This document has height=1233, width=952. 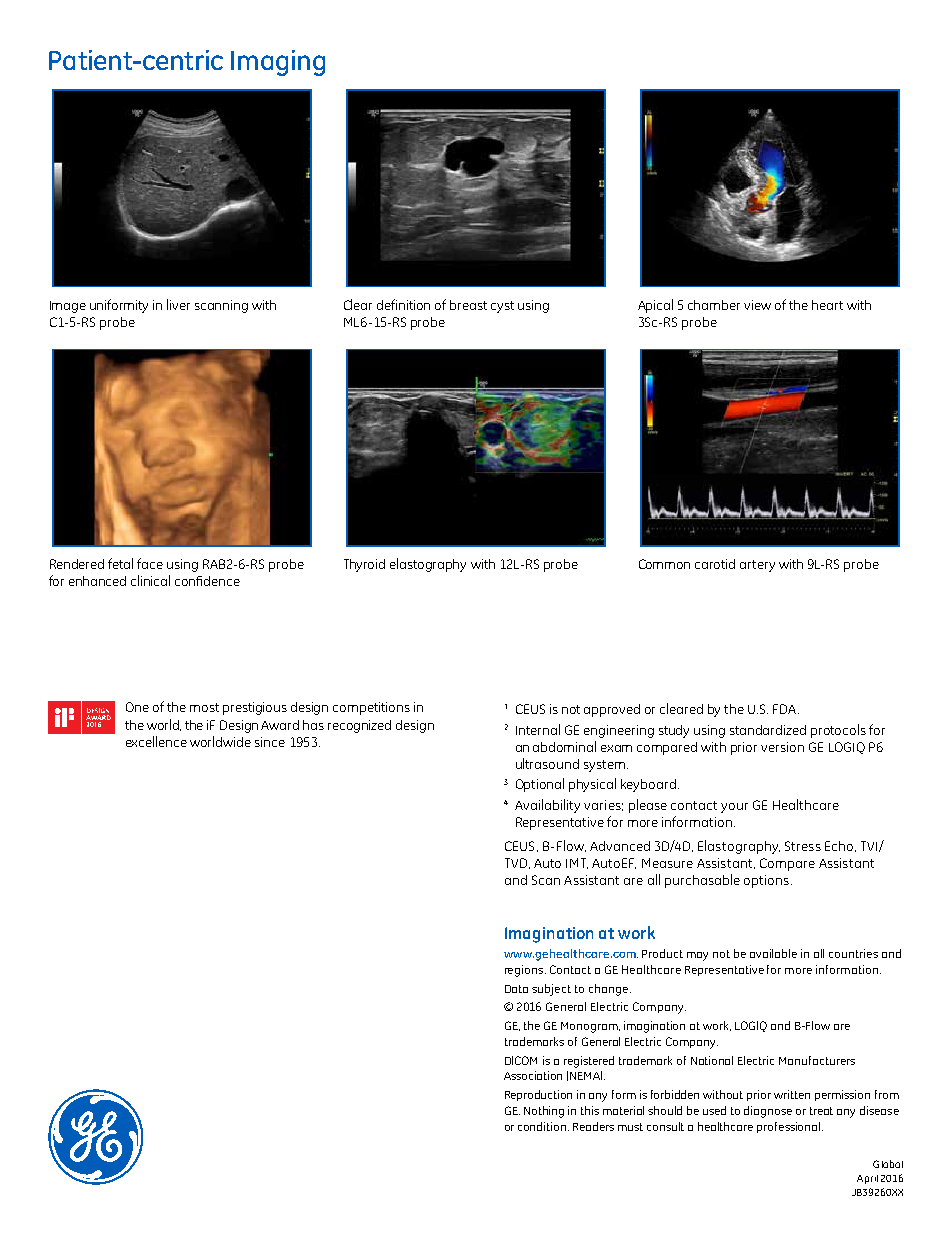 I want to click on professional, so click(x=790, y=1127).
